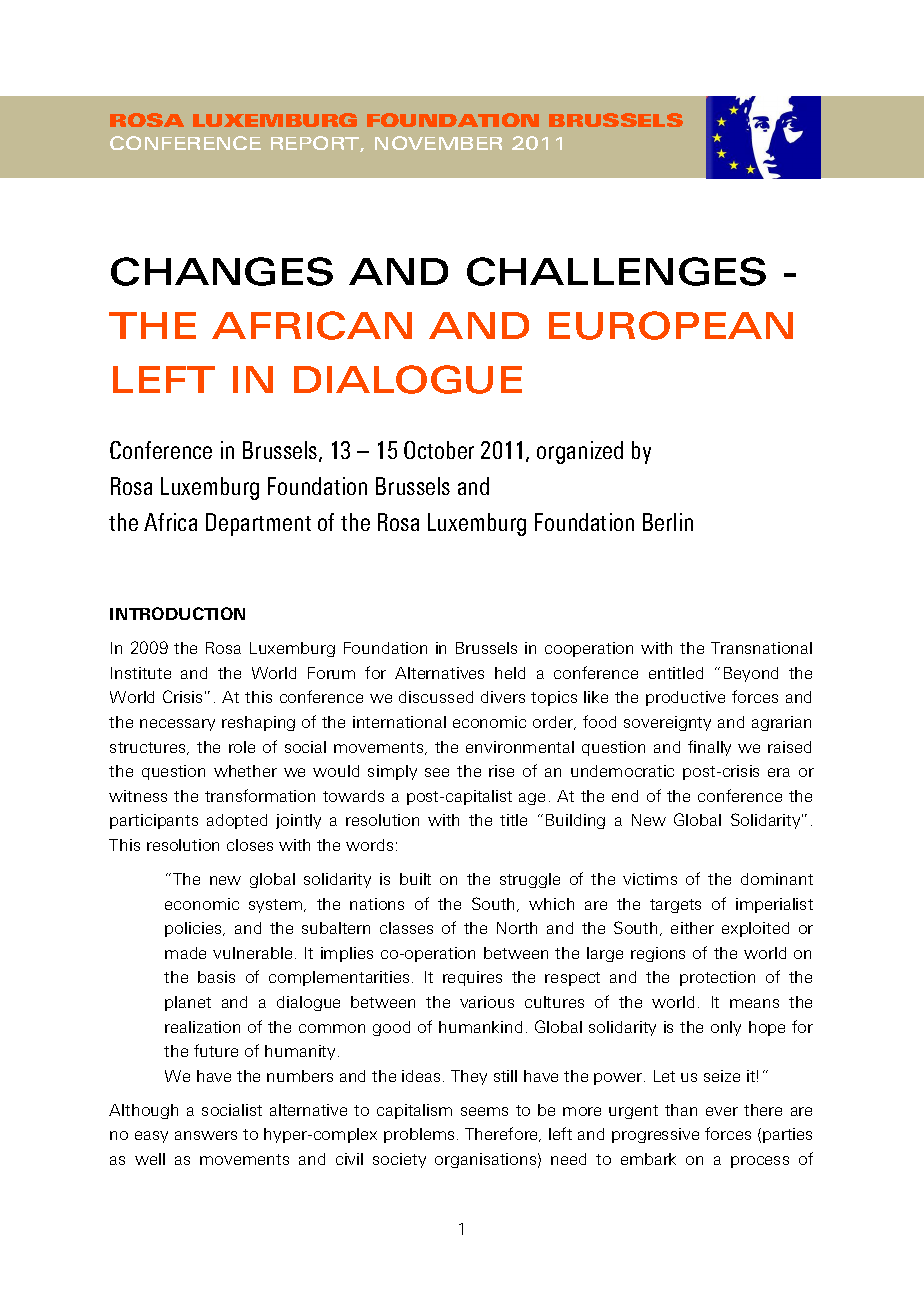  I want to click on Berlin, so click(668, 522).
